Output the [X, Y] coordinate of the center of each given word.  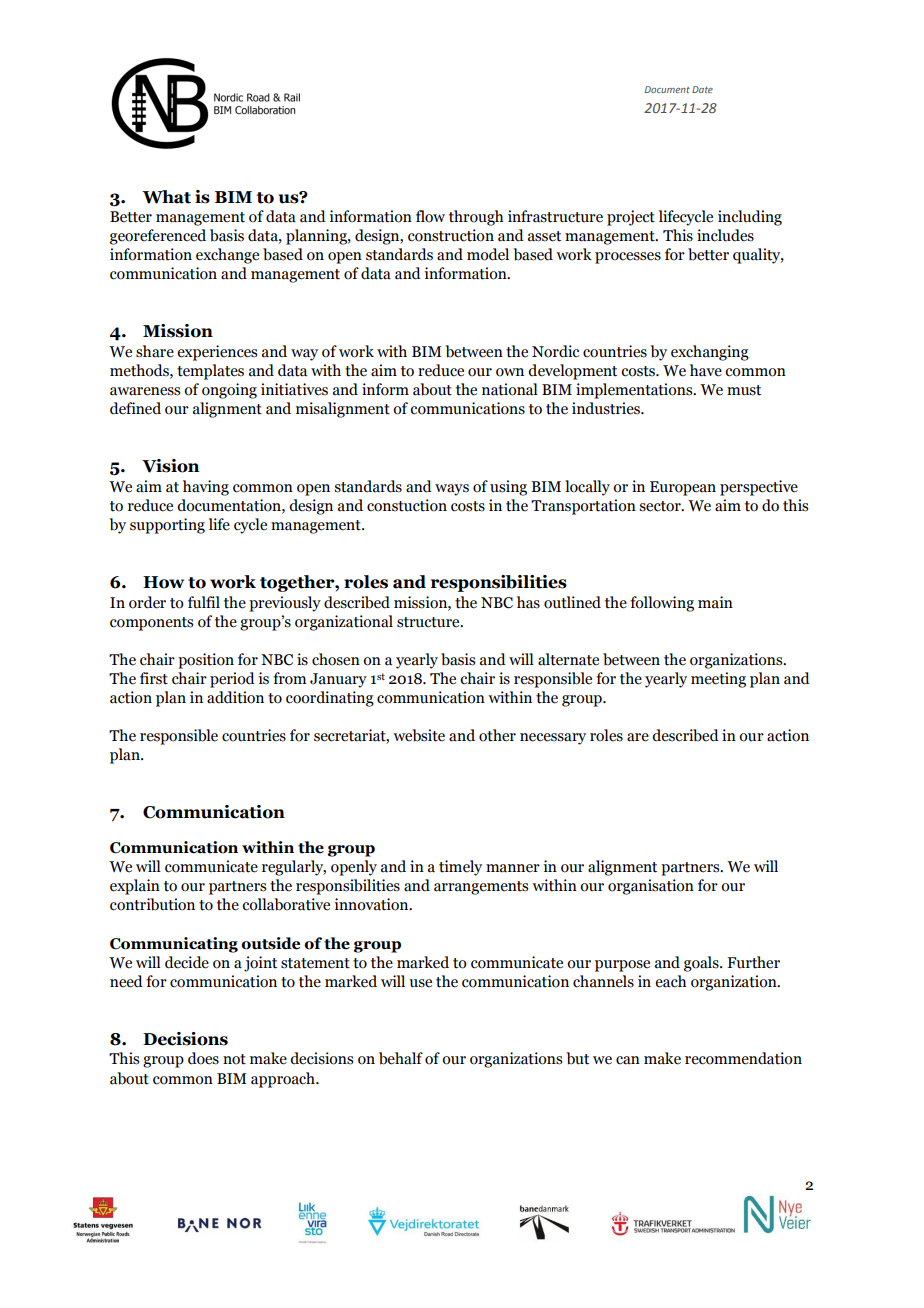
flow [430, 216]
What [166, 197]
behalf [401, 1058]
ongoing [229, 391]
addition [235, 697]
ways [452, 490]
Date [702, 89]
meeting [718, 680]
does [203, 1058]
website [419, 735]
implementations [635, 391]
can [628, 1060]
